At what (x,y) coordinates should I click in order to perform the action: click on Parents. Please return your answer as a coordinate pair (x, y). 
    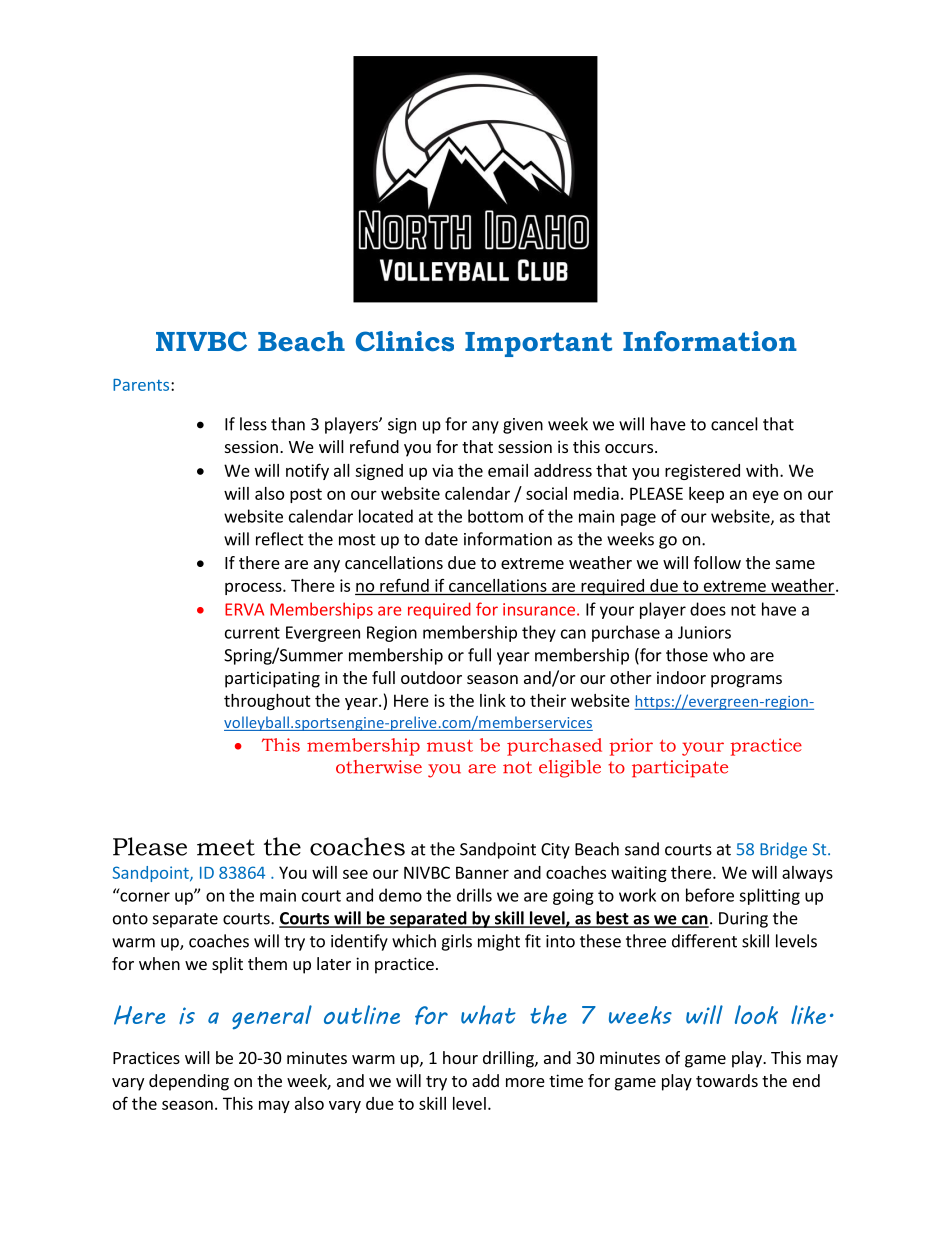
    Looking at the image, I should click on (142, 385).
